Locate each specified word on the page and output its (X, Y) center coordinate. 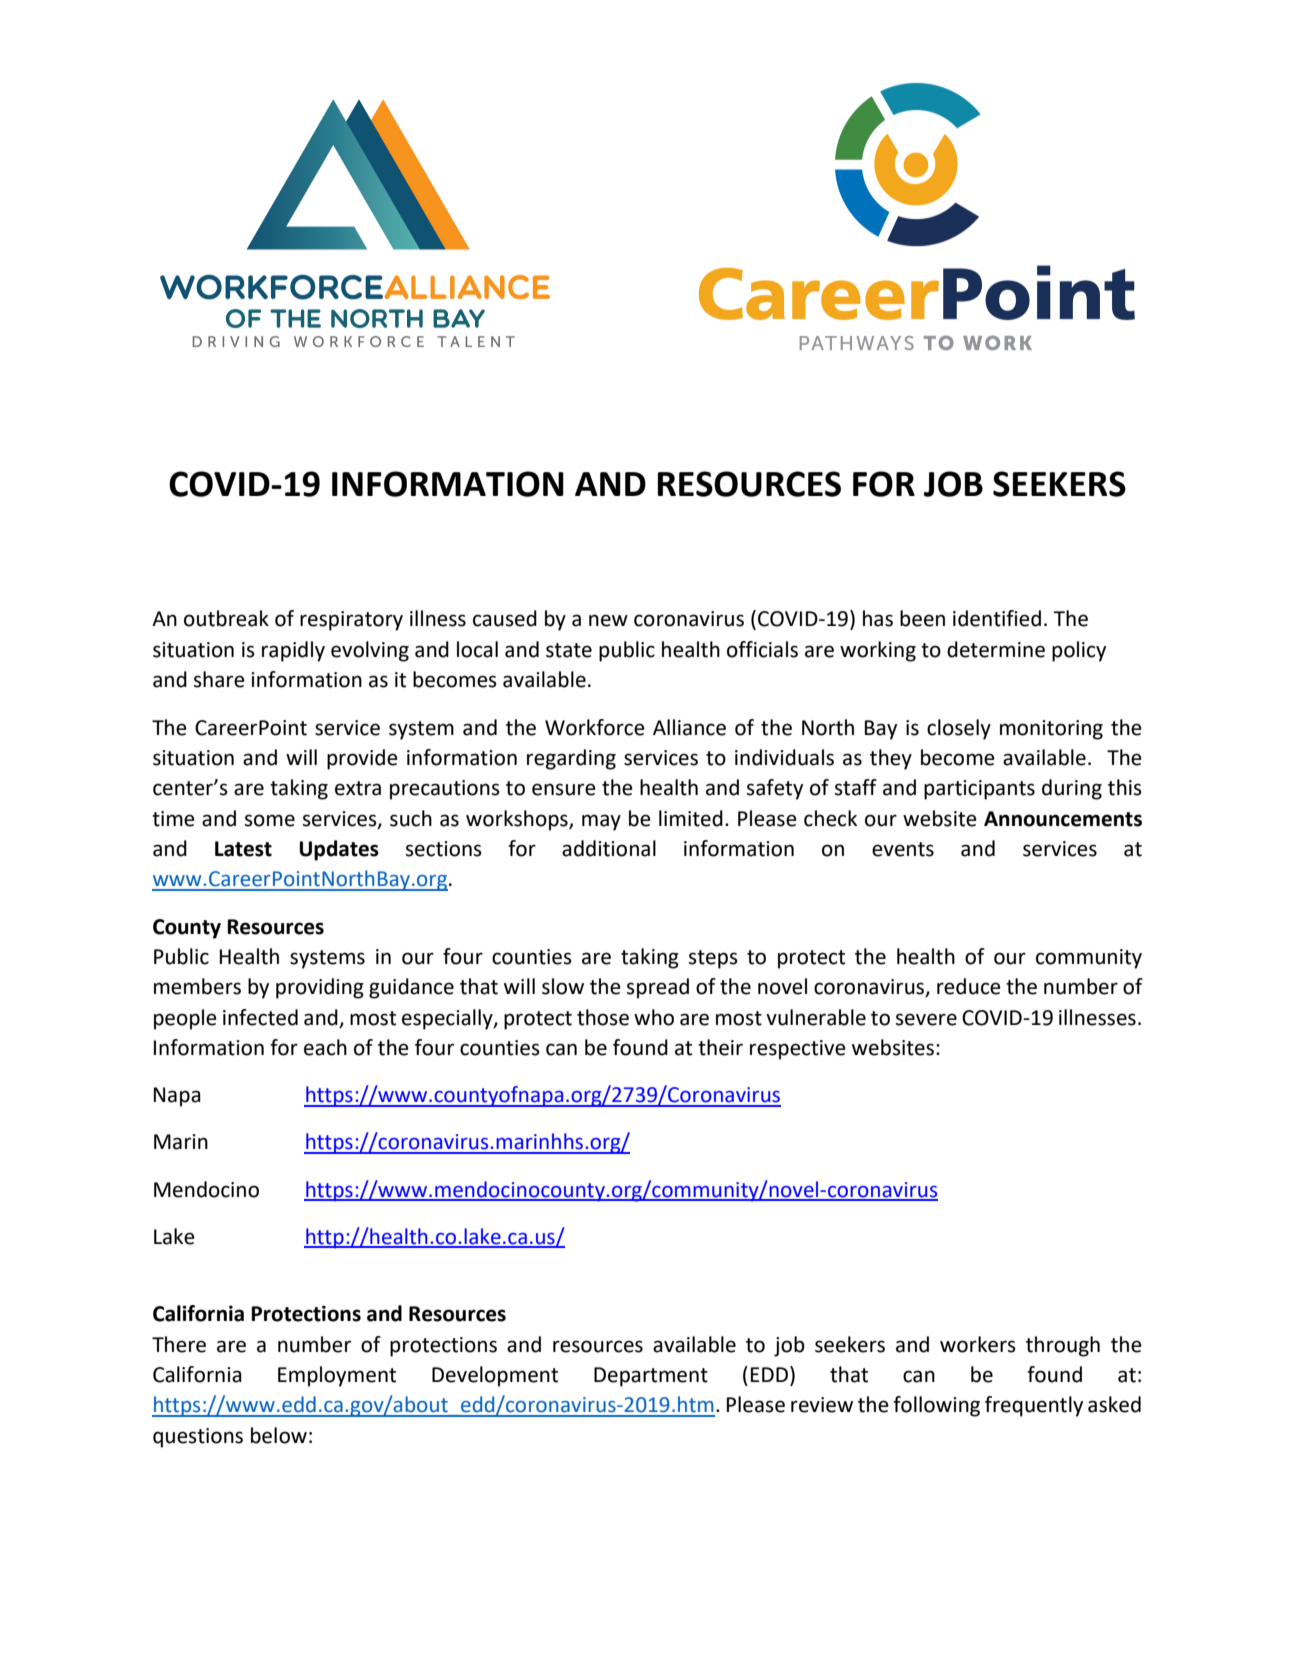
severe (926, 1019)
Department (651, 1377)
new (608, 620)
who (654, 1017)
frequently (1034, 1406)
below (279, 1435)
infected (260, 1017)
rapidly (293, 651)
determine (996, 649)
